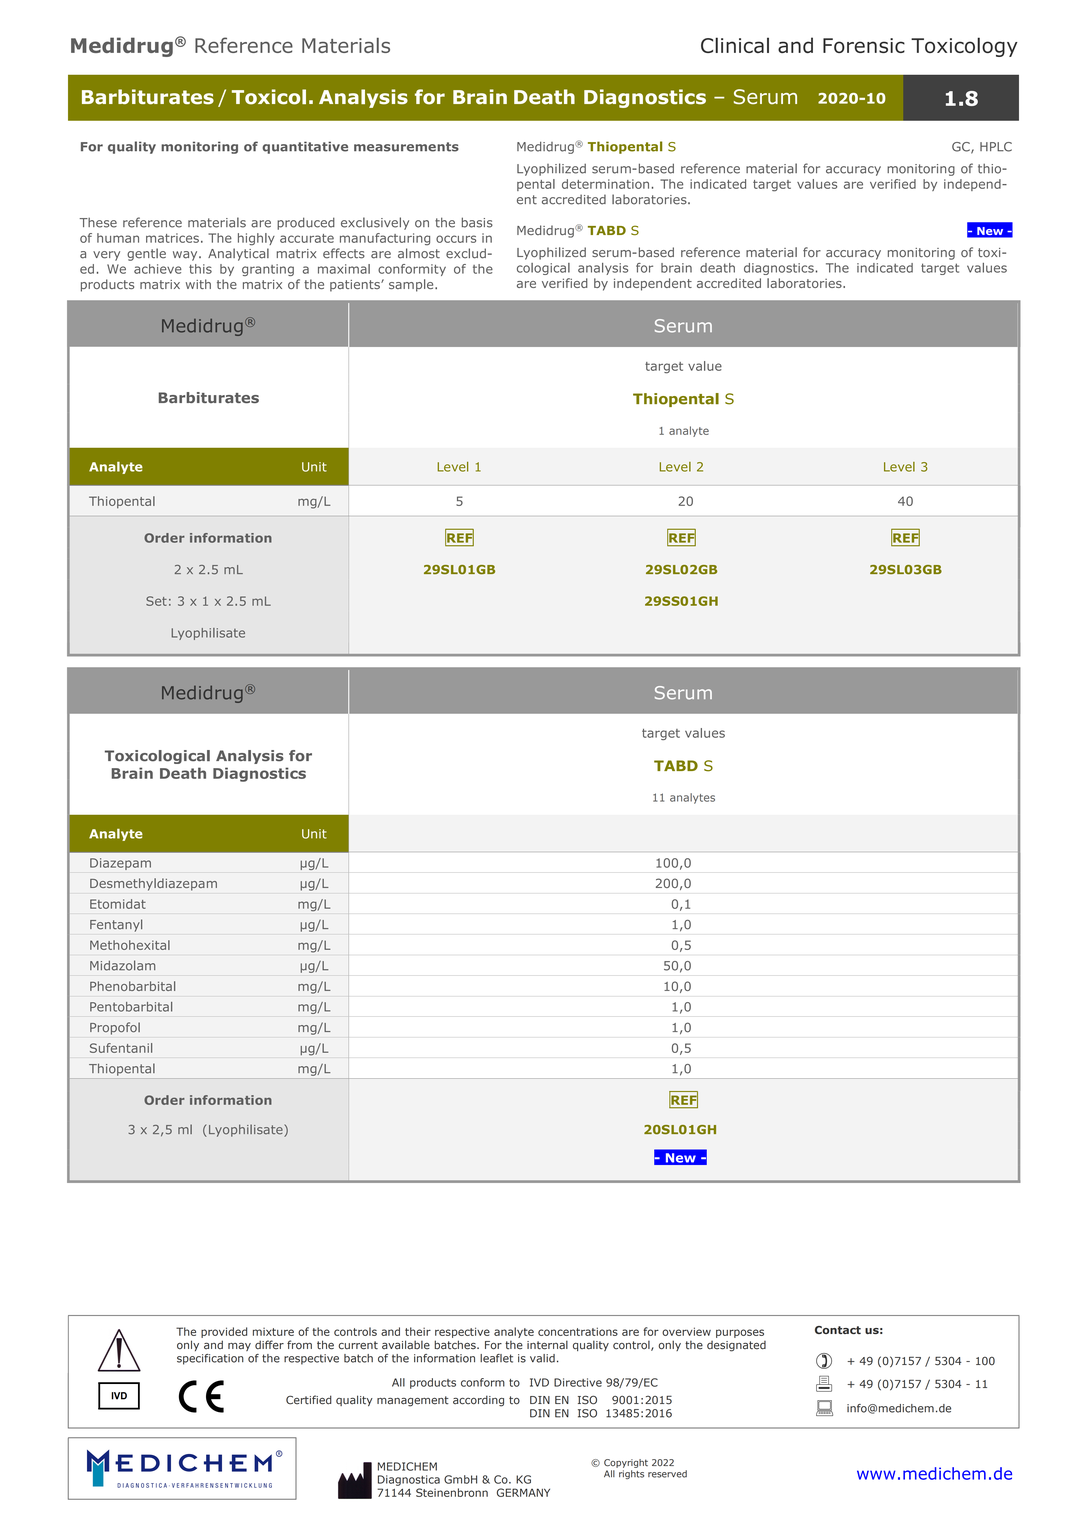 This page has height=1527, width=1080. I want to click on Fentanyl, so click(116, 925).
